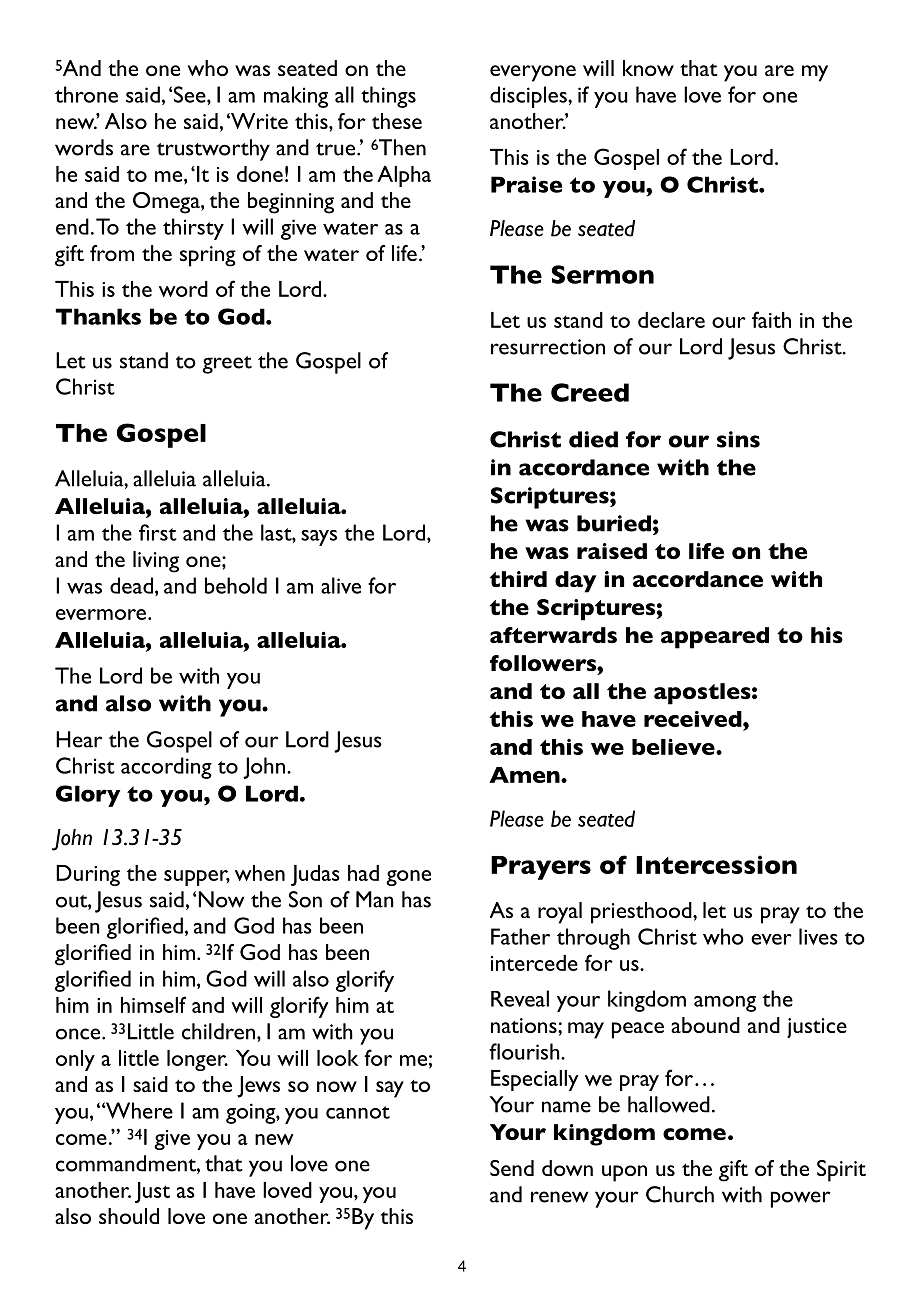 This page has height=1308, width=924. What do you see at coordinates (648, 68) in the page?
I see `know` at bounding box center [648, 68].
